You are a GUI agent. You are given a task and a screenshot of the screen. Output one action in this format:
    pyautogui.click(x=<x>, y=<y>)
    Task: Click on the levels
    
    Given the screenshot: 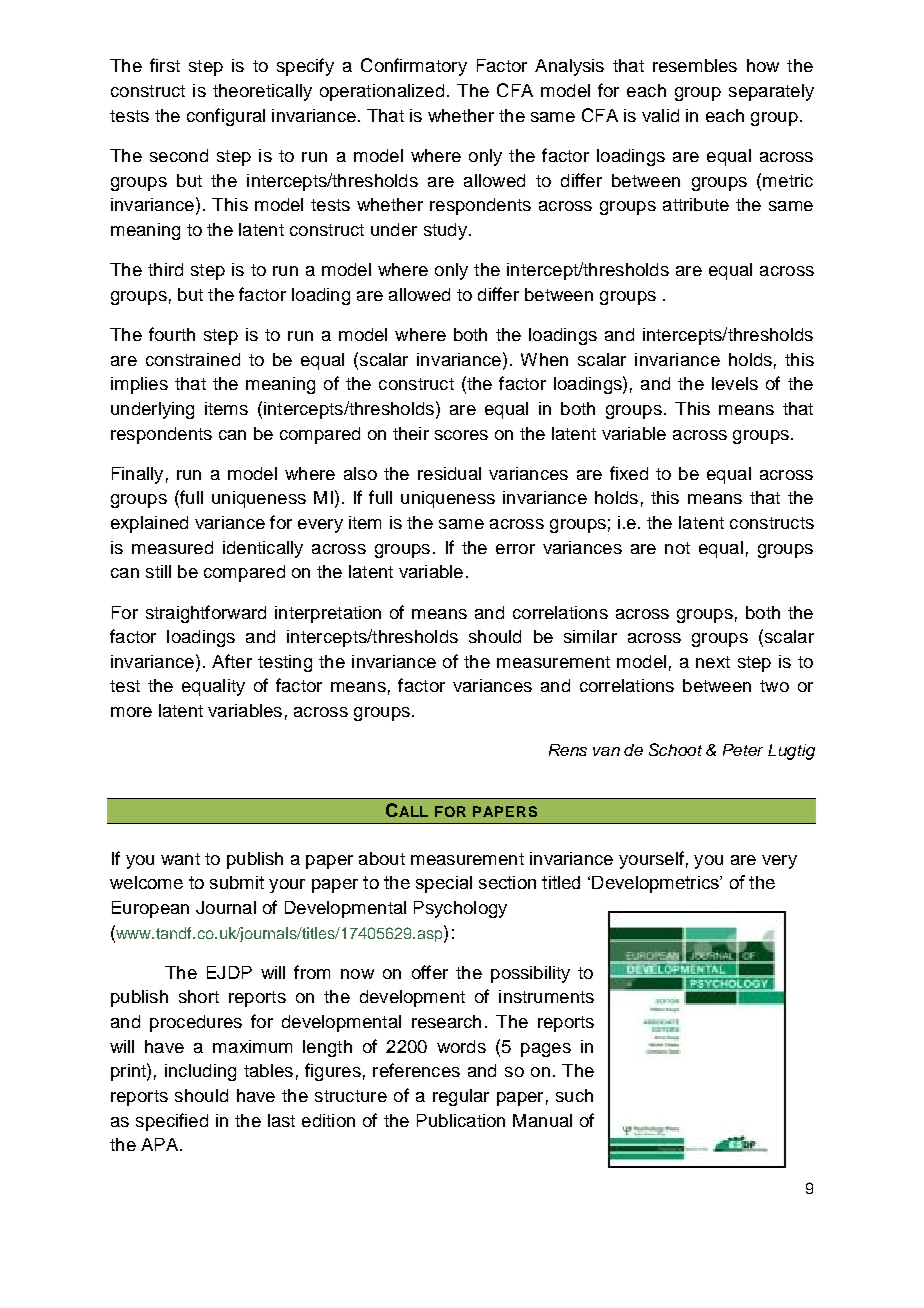 What is the action you would take?
    pyautogui.click(x=735, y=383)
